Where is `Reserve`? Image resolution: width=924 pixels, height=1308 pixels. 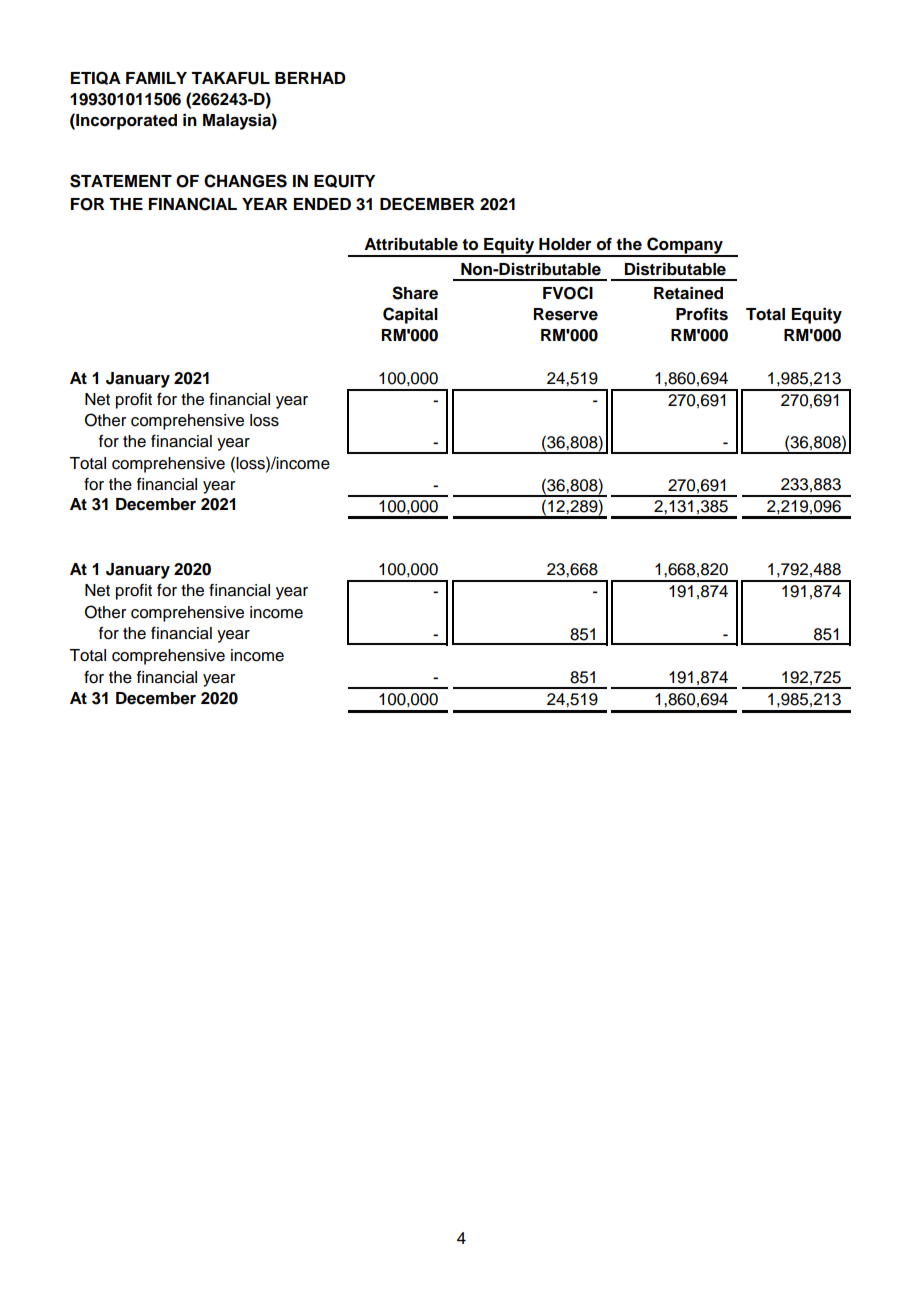 Reserve is located at coordinates (566, 314).
